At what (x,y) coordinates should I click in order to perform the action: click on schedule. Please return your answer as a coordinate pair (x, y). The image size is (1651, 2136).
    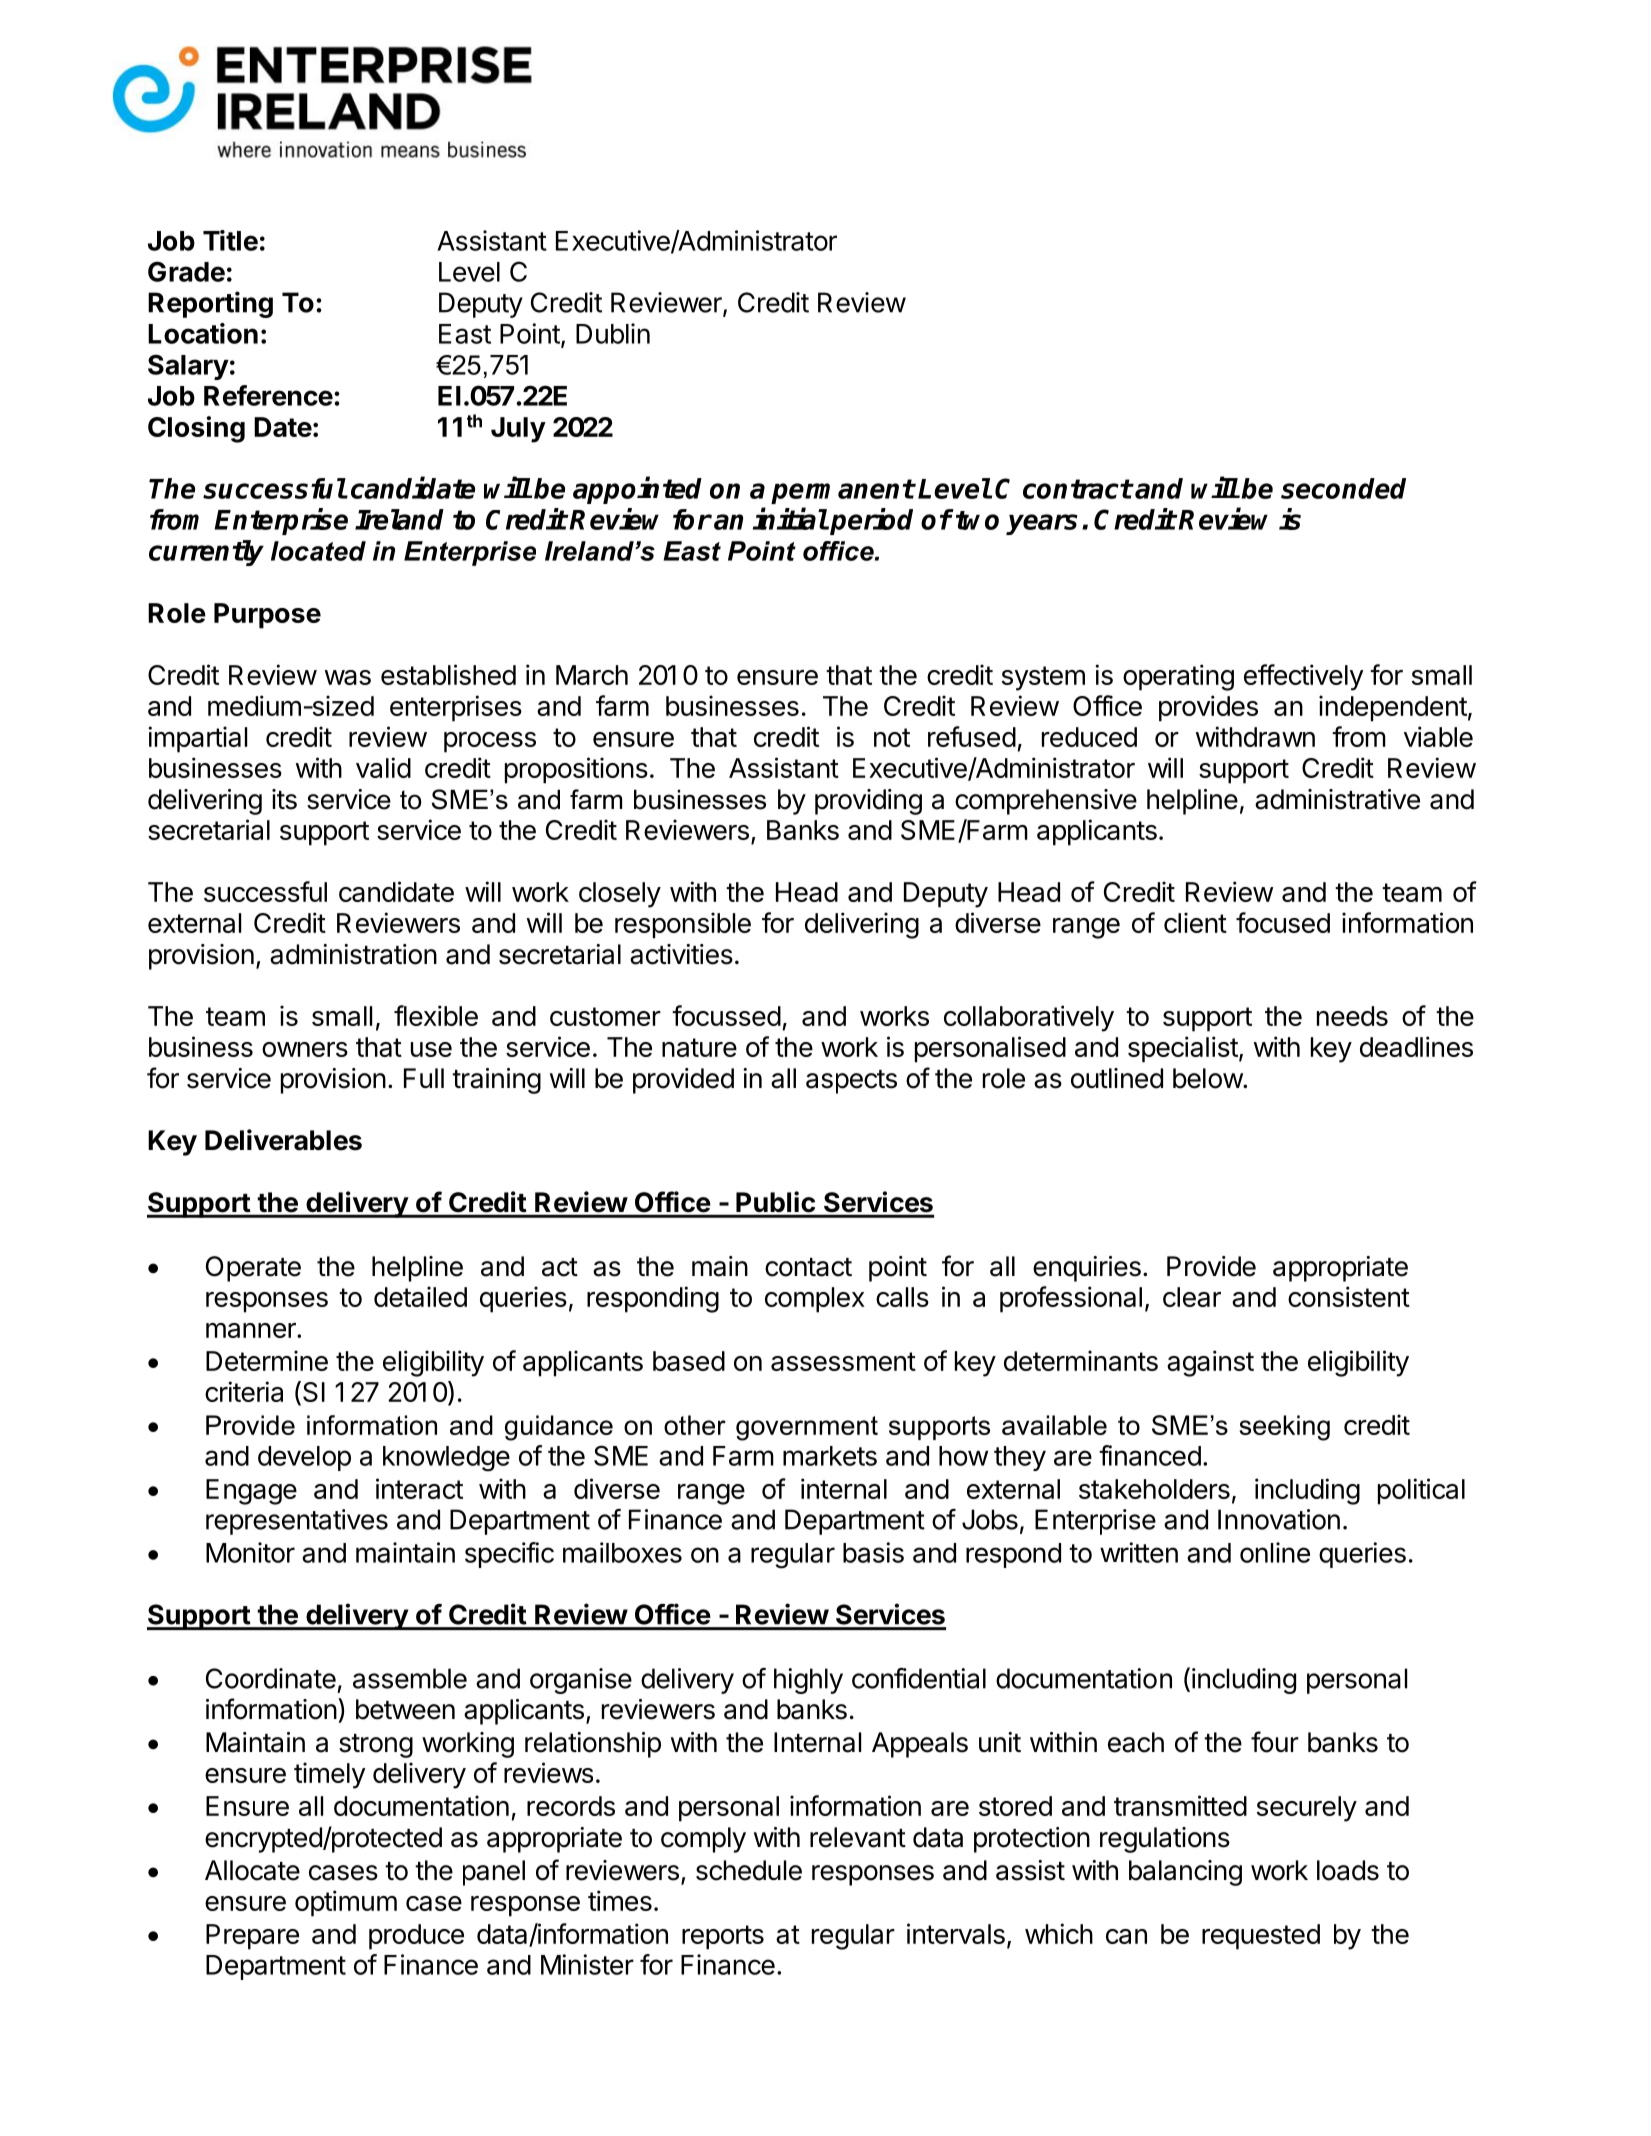
    Looking at the image, I should click on (749, 1870).
